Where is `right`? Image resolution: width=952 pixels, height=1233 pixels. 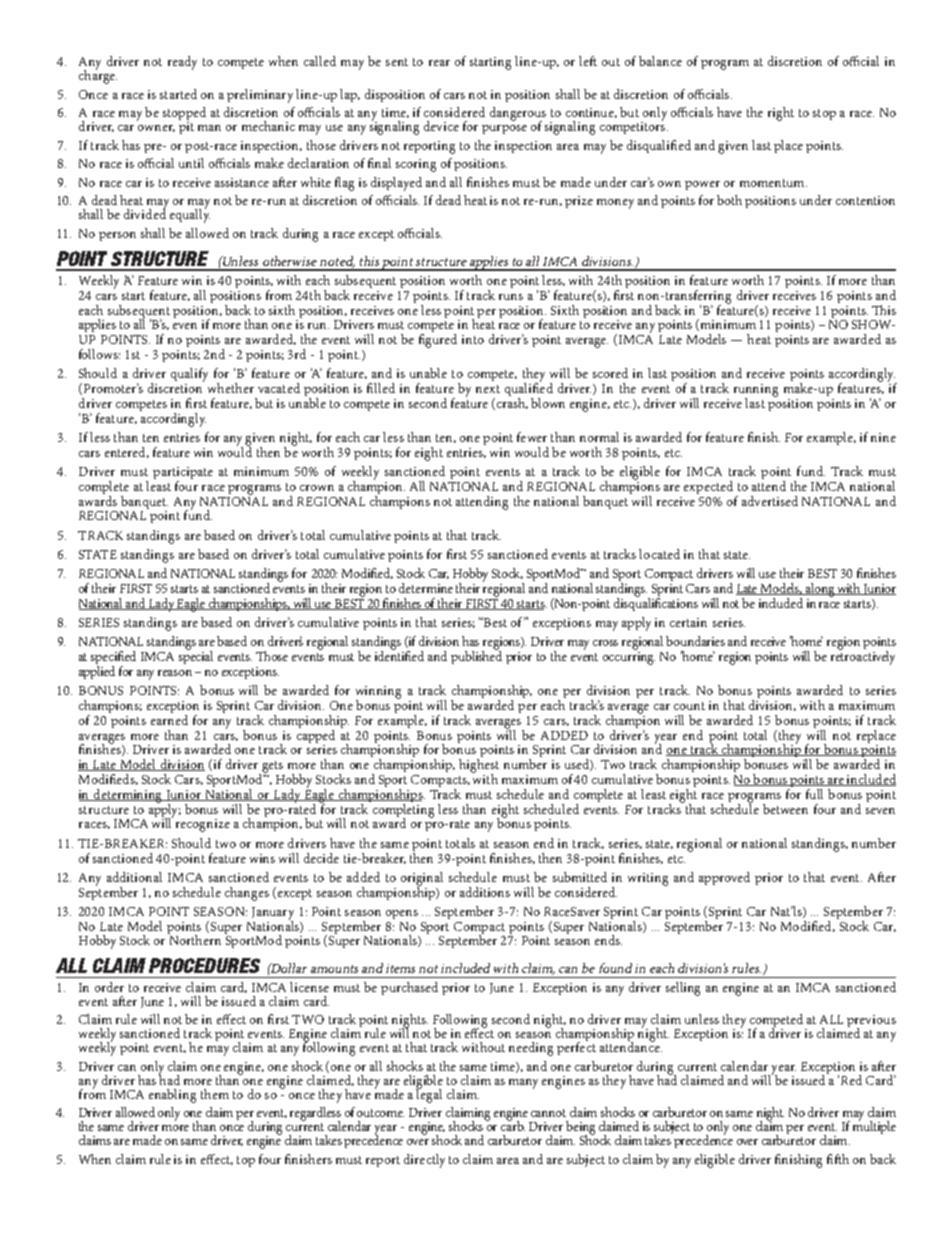 right is located at coordinates (781, 114).
